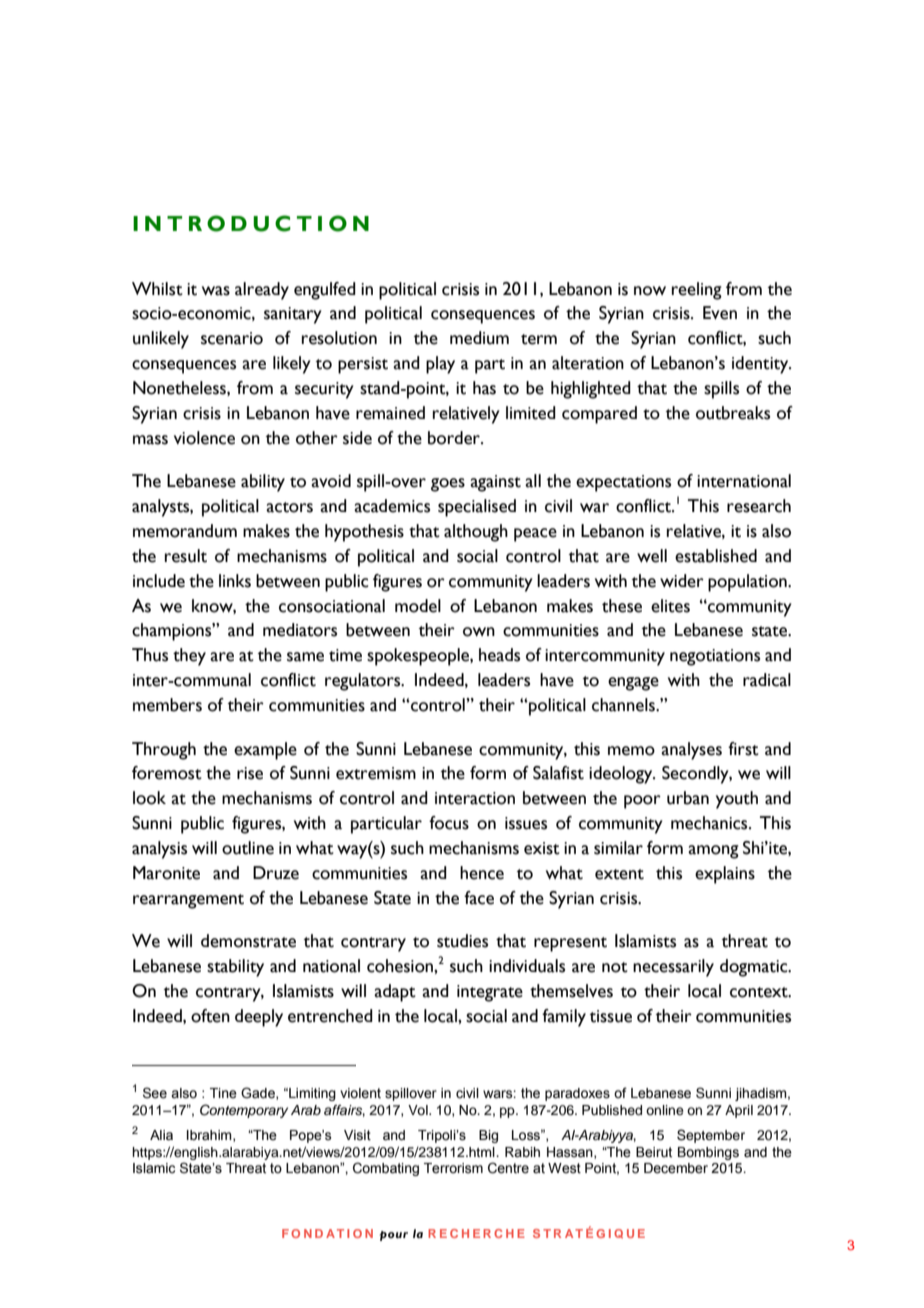 Image resolution: width=924 pixels, height=1308 pixels. Describe the element at coordinates (250, 773) in the document. I see `rise` at that location.
